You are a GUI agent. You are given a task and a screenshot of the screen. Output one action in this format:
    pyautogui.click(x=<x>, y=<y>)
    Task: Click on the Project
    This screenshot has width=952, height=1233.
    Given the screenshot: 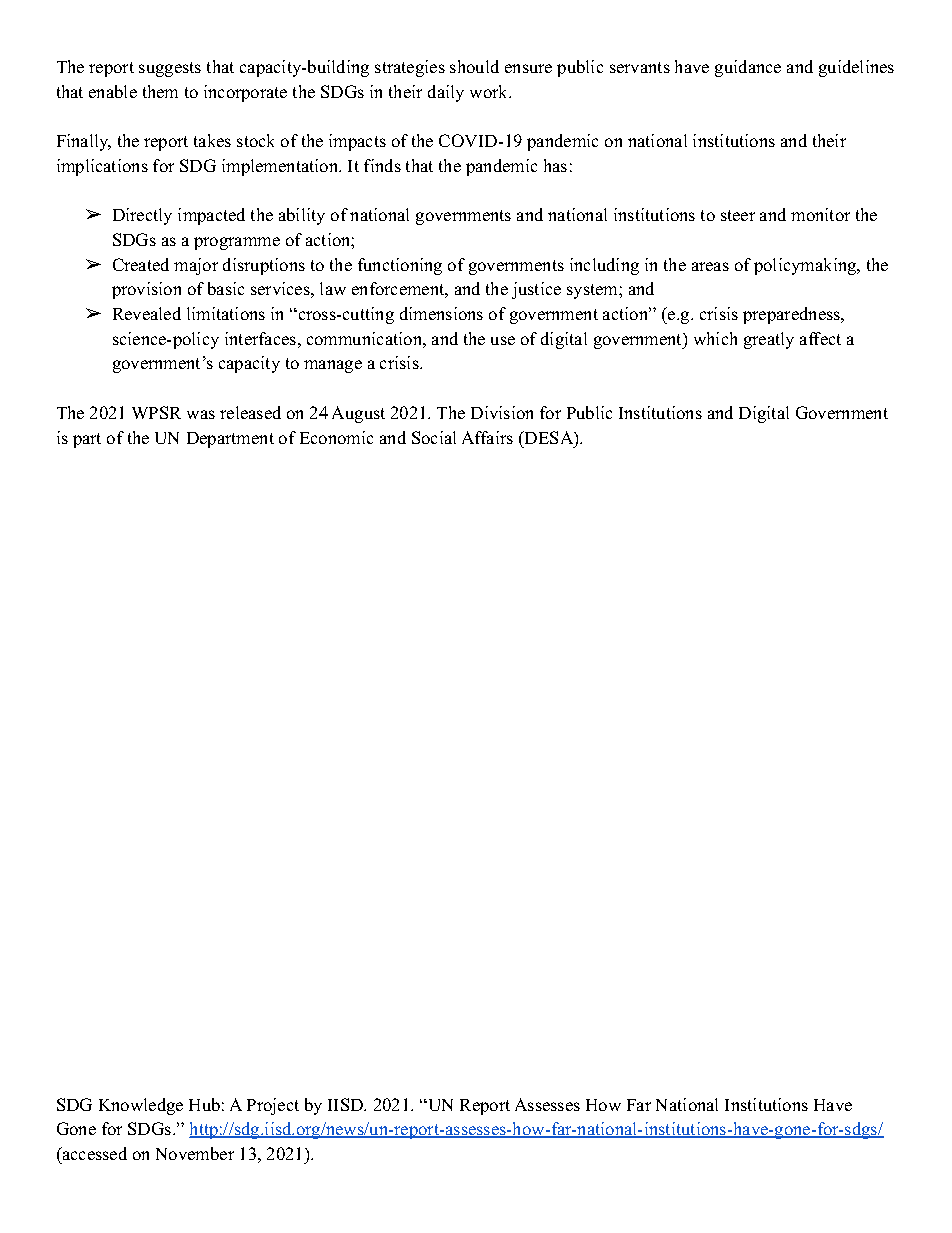 What is the action you would take?
    pyautogui.click(x=273, y=1106)
